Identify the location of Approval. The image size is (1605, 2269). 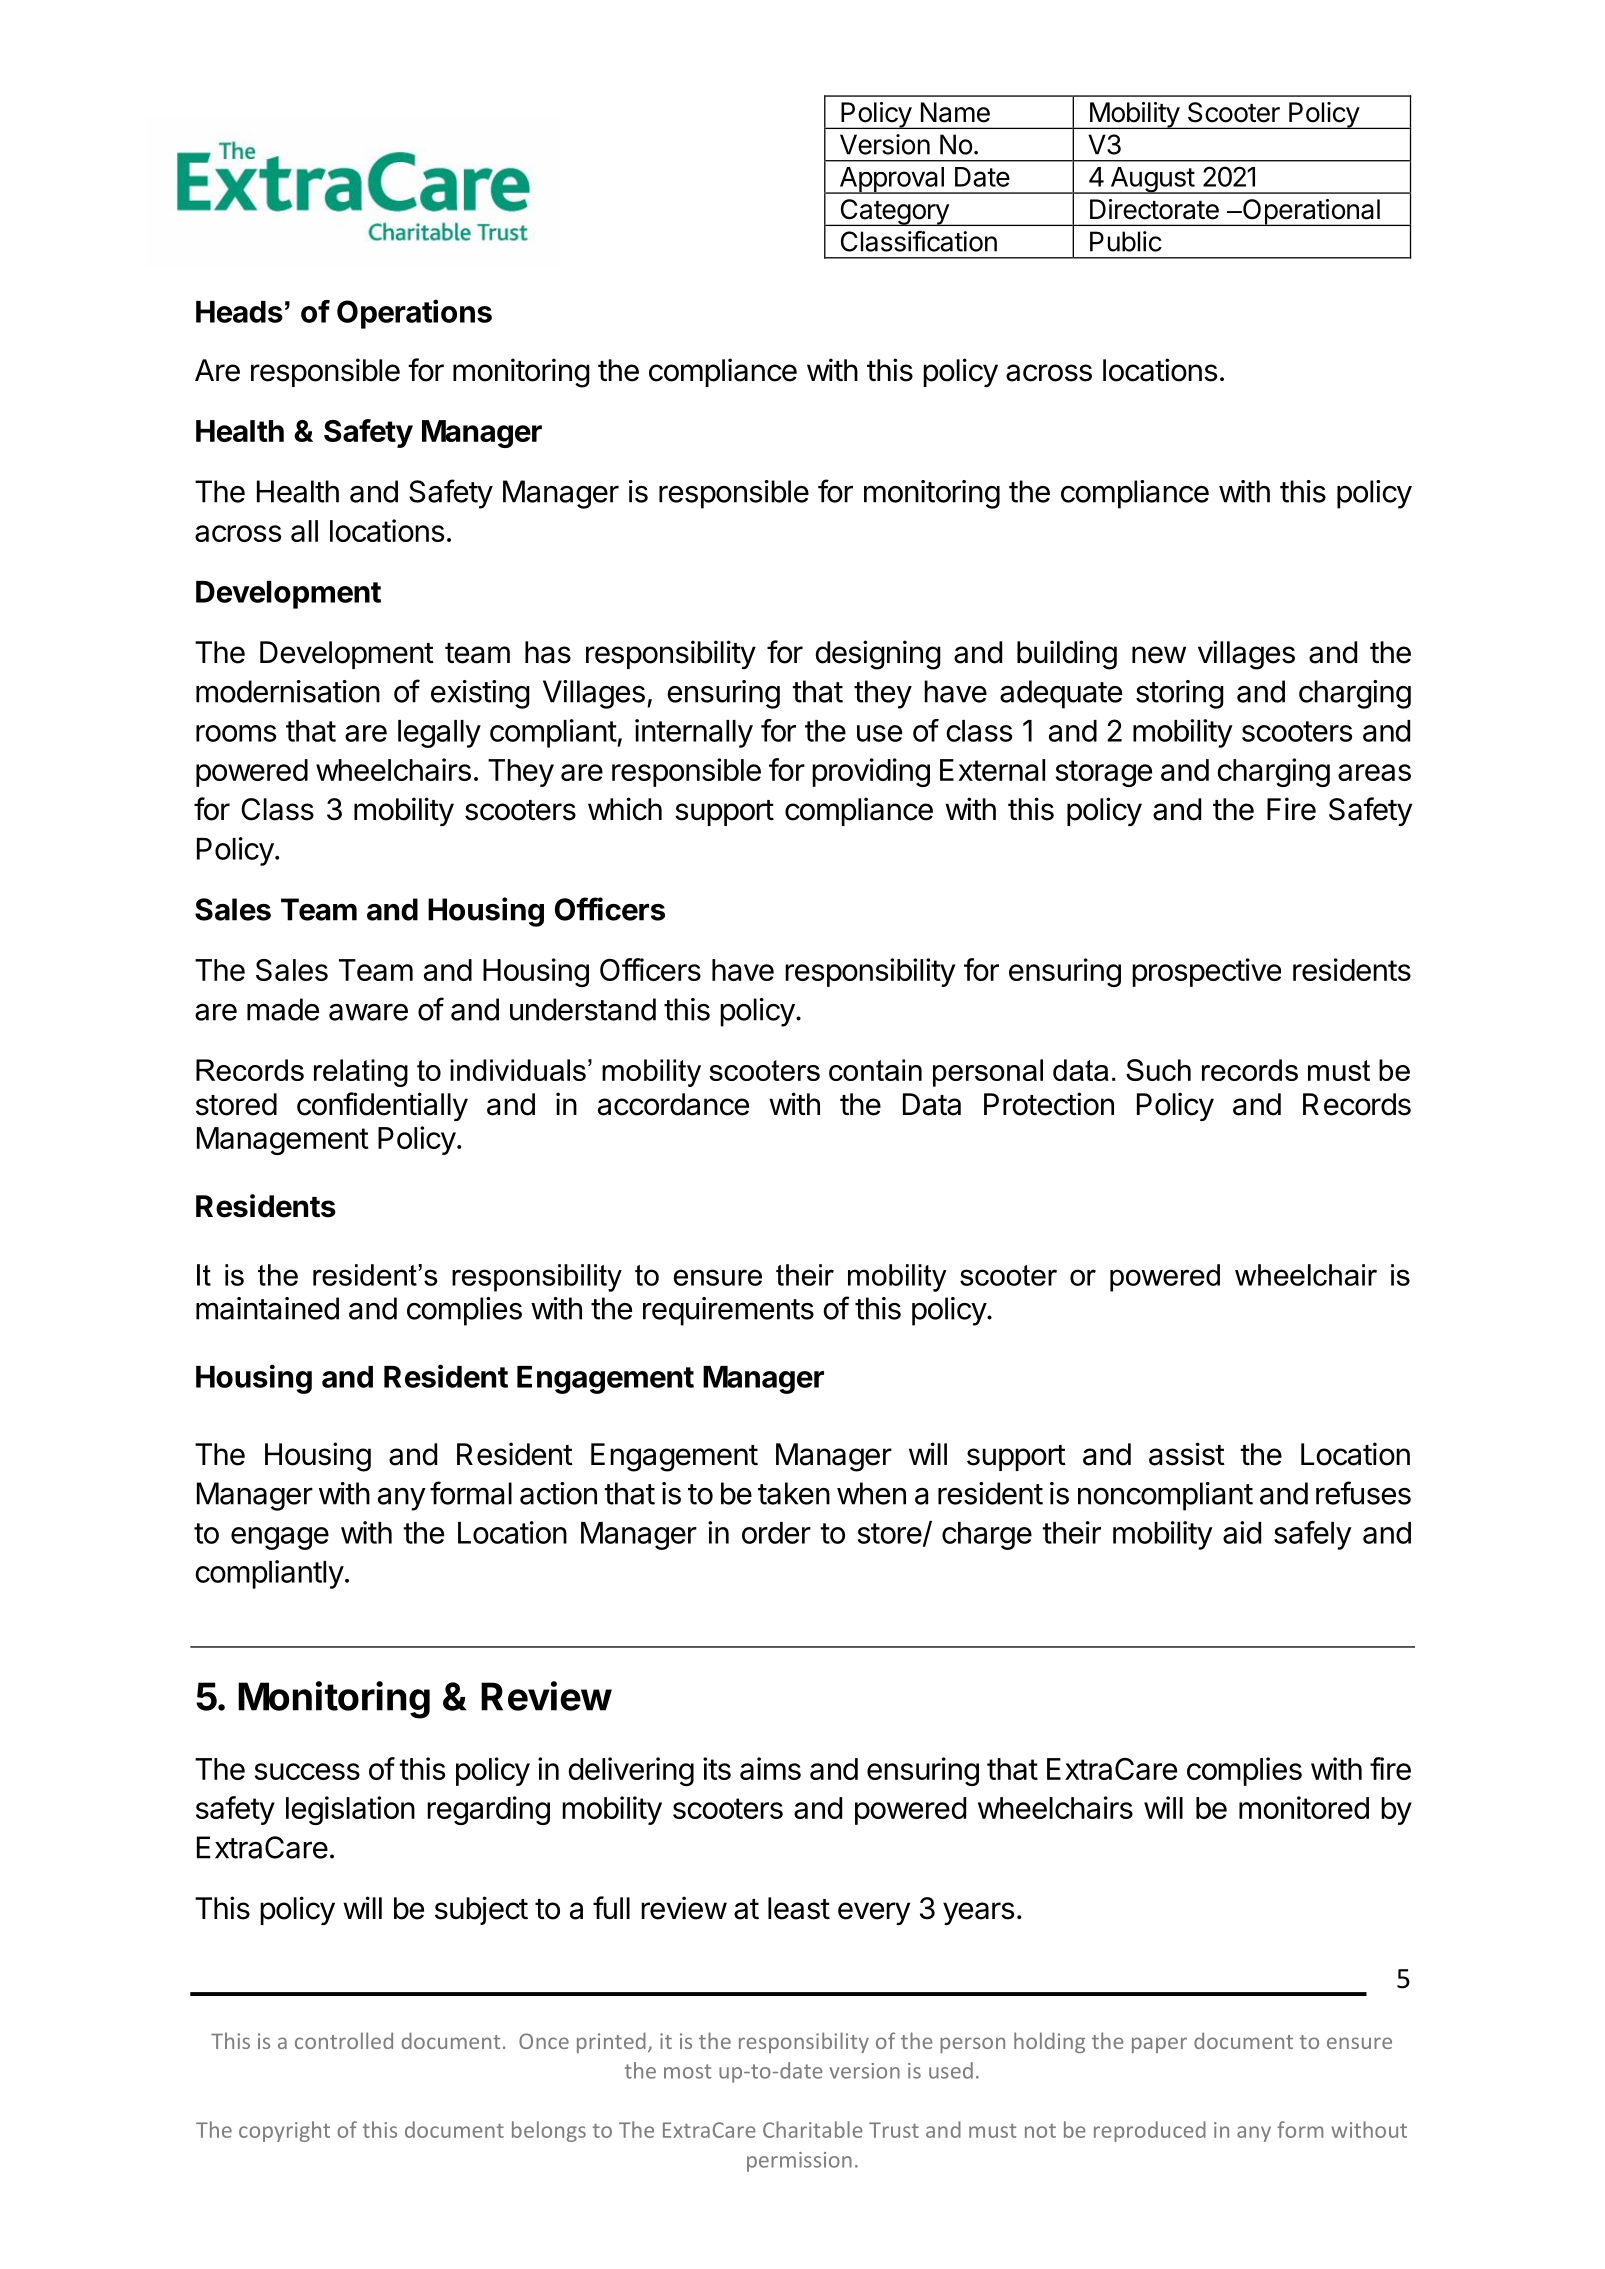
(891, 180).
